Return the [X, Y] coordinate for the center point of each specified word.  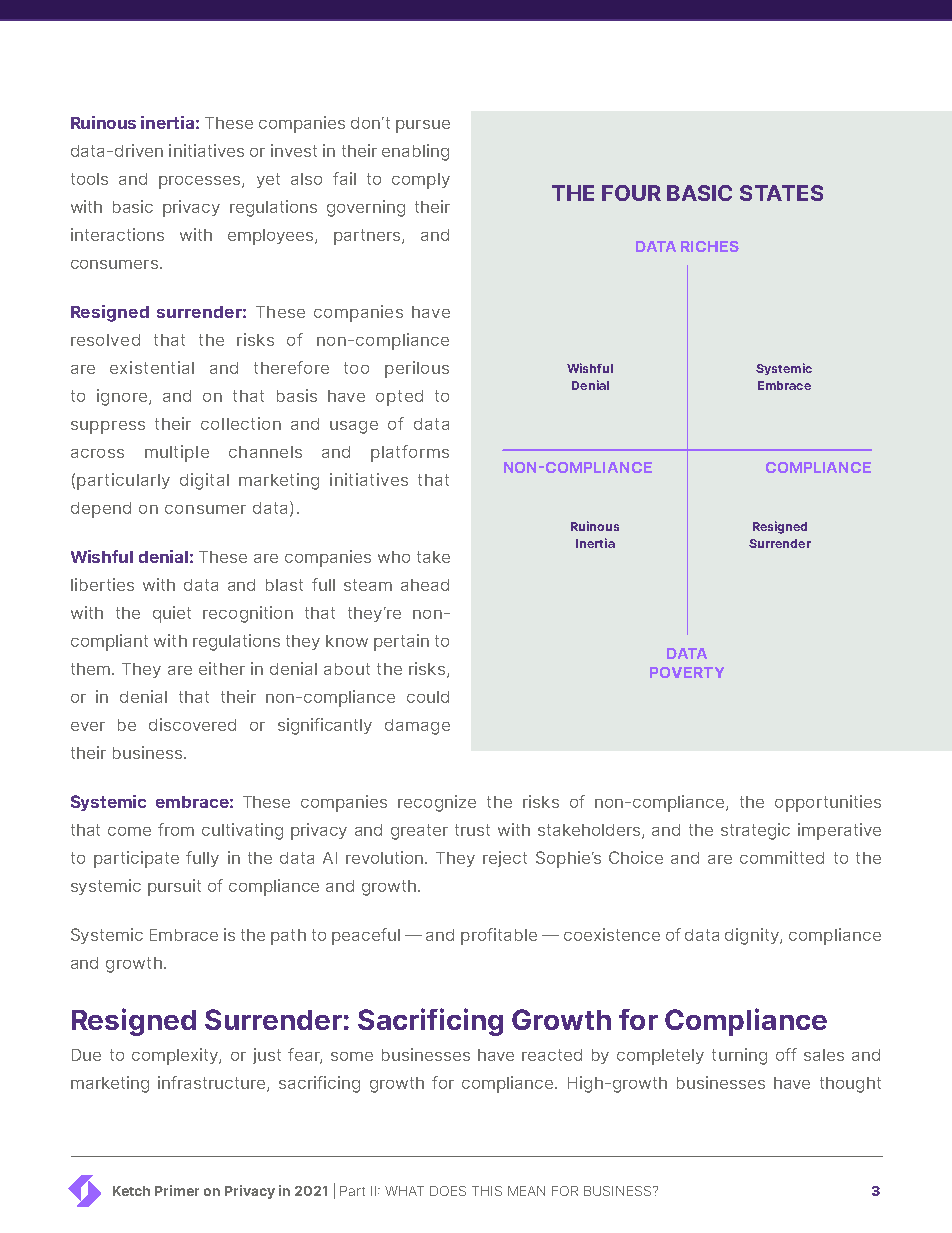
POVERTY [687, 672]
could [428, 697]
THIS [487, 1191]
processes [201, 182]
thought [850, 1085]
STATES [781, 193]
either [222, 668]
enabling [415, 152]
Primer [177, 1190]
